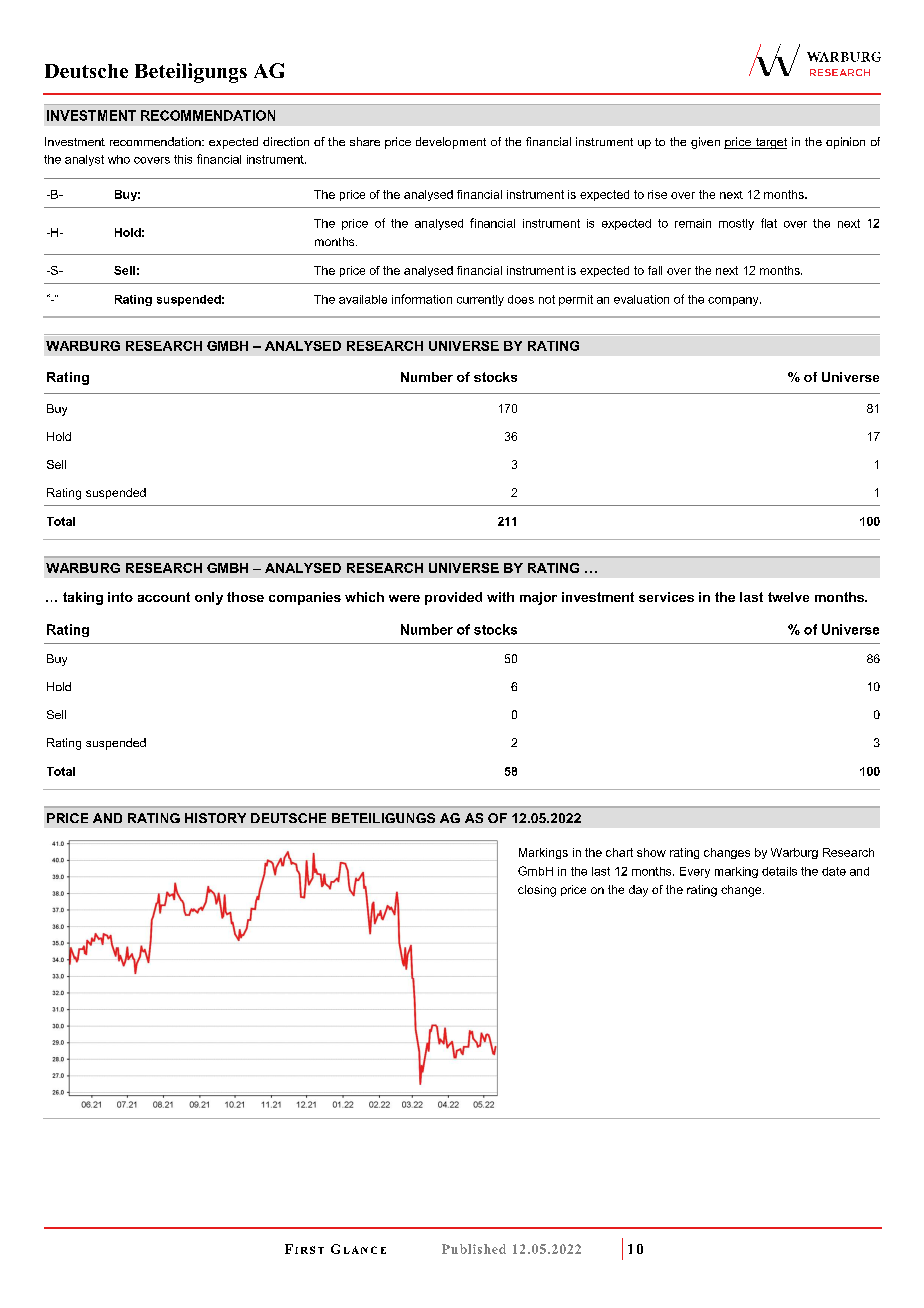  I want to click on only, so click(209, 598).
